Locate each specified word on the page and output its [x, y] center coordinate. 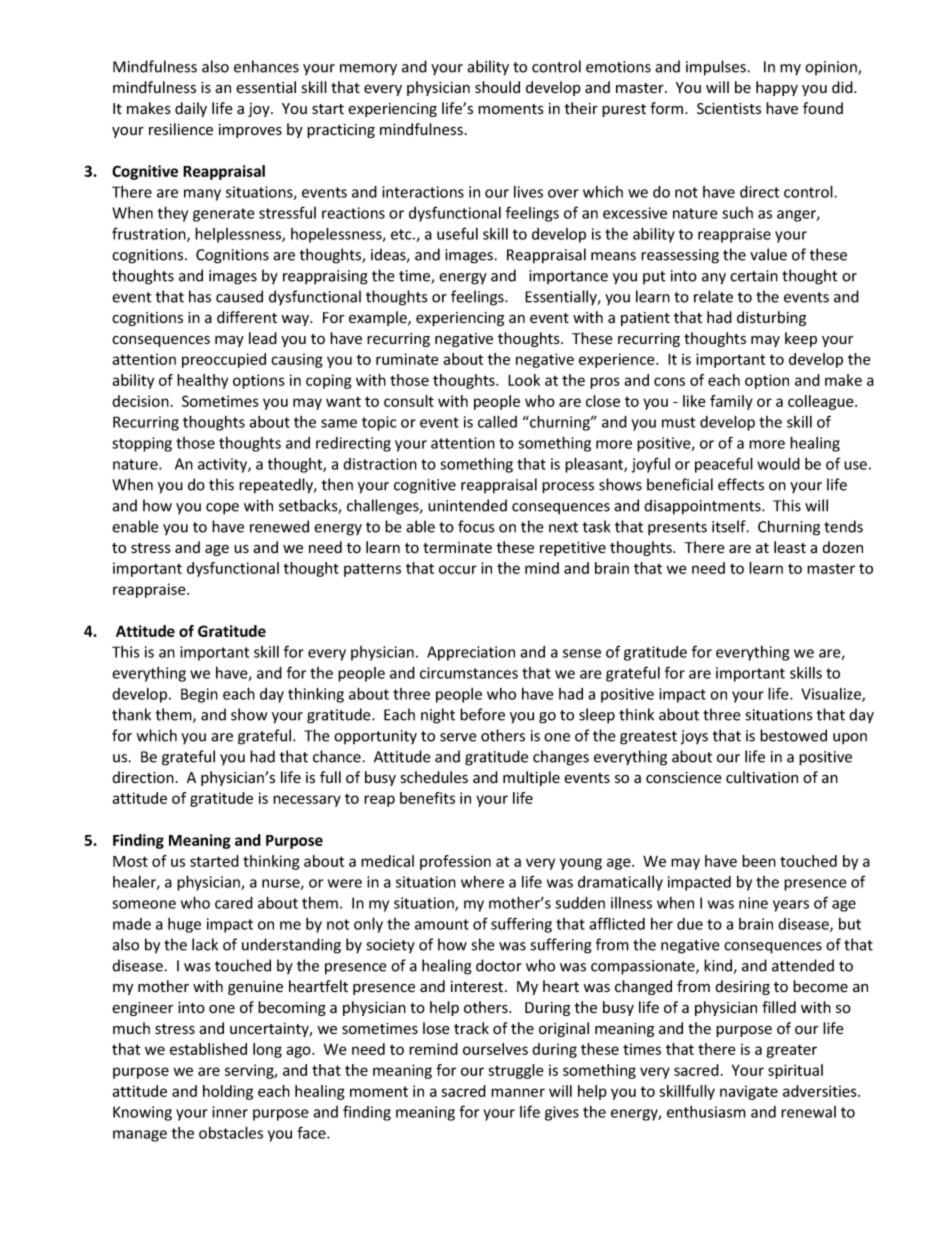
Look [524, 380]
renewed [279, 526]
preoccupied [224, 360]
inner [230, 1112]
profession [455, 862]
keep [801, 339]
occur [458, 569]
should [497, 87]
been [759, 861]
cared [234, 903]
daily [191, 109]
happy [777, 88]
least [790, 547]
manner [518, 1092]
